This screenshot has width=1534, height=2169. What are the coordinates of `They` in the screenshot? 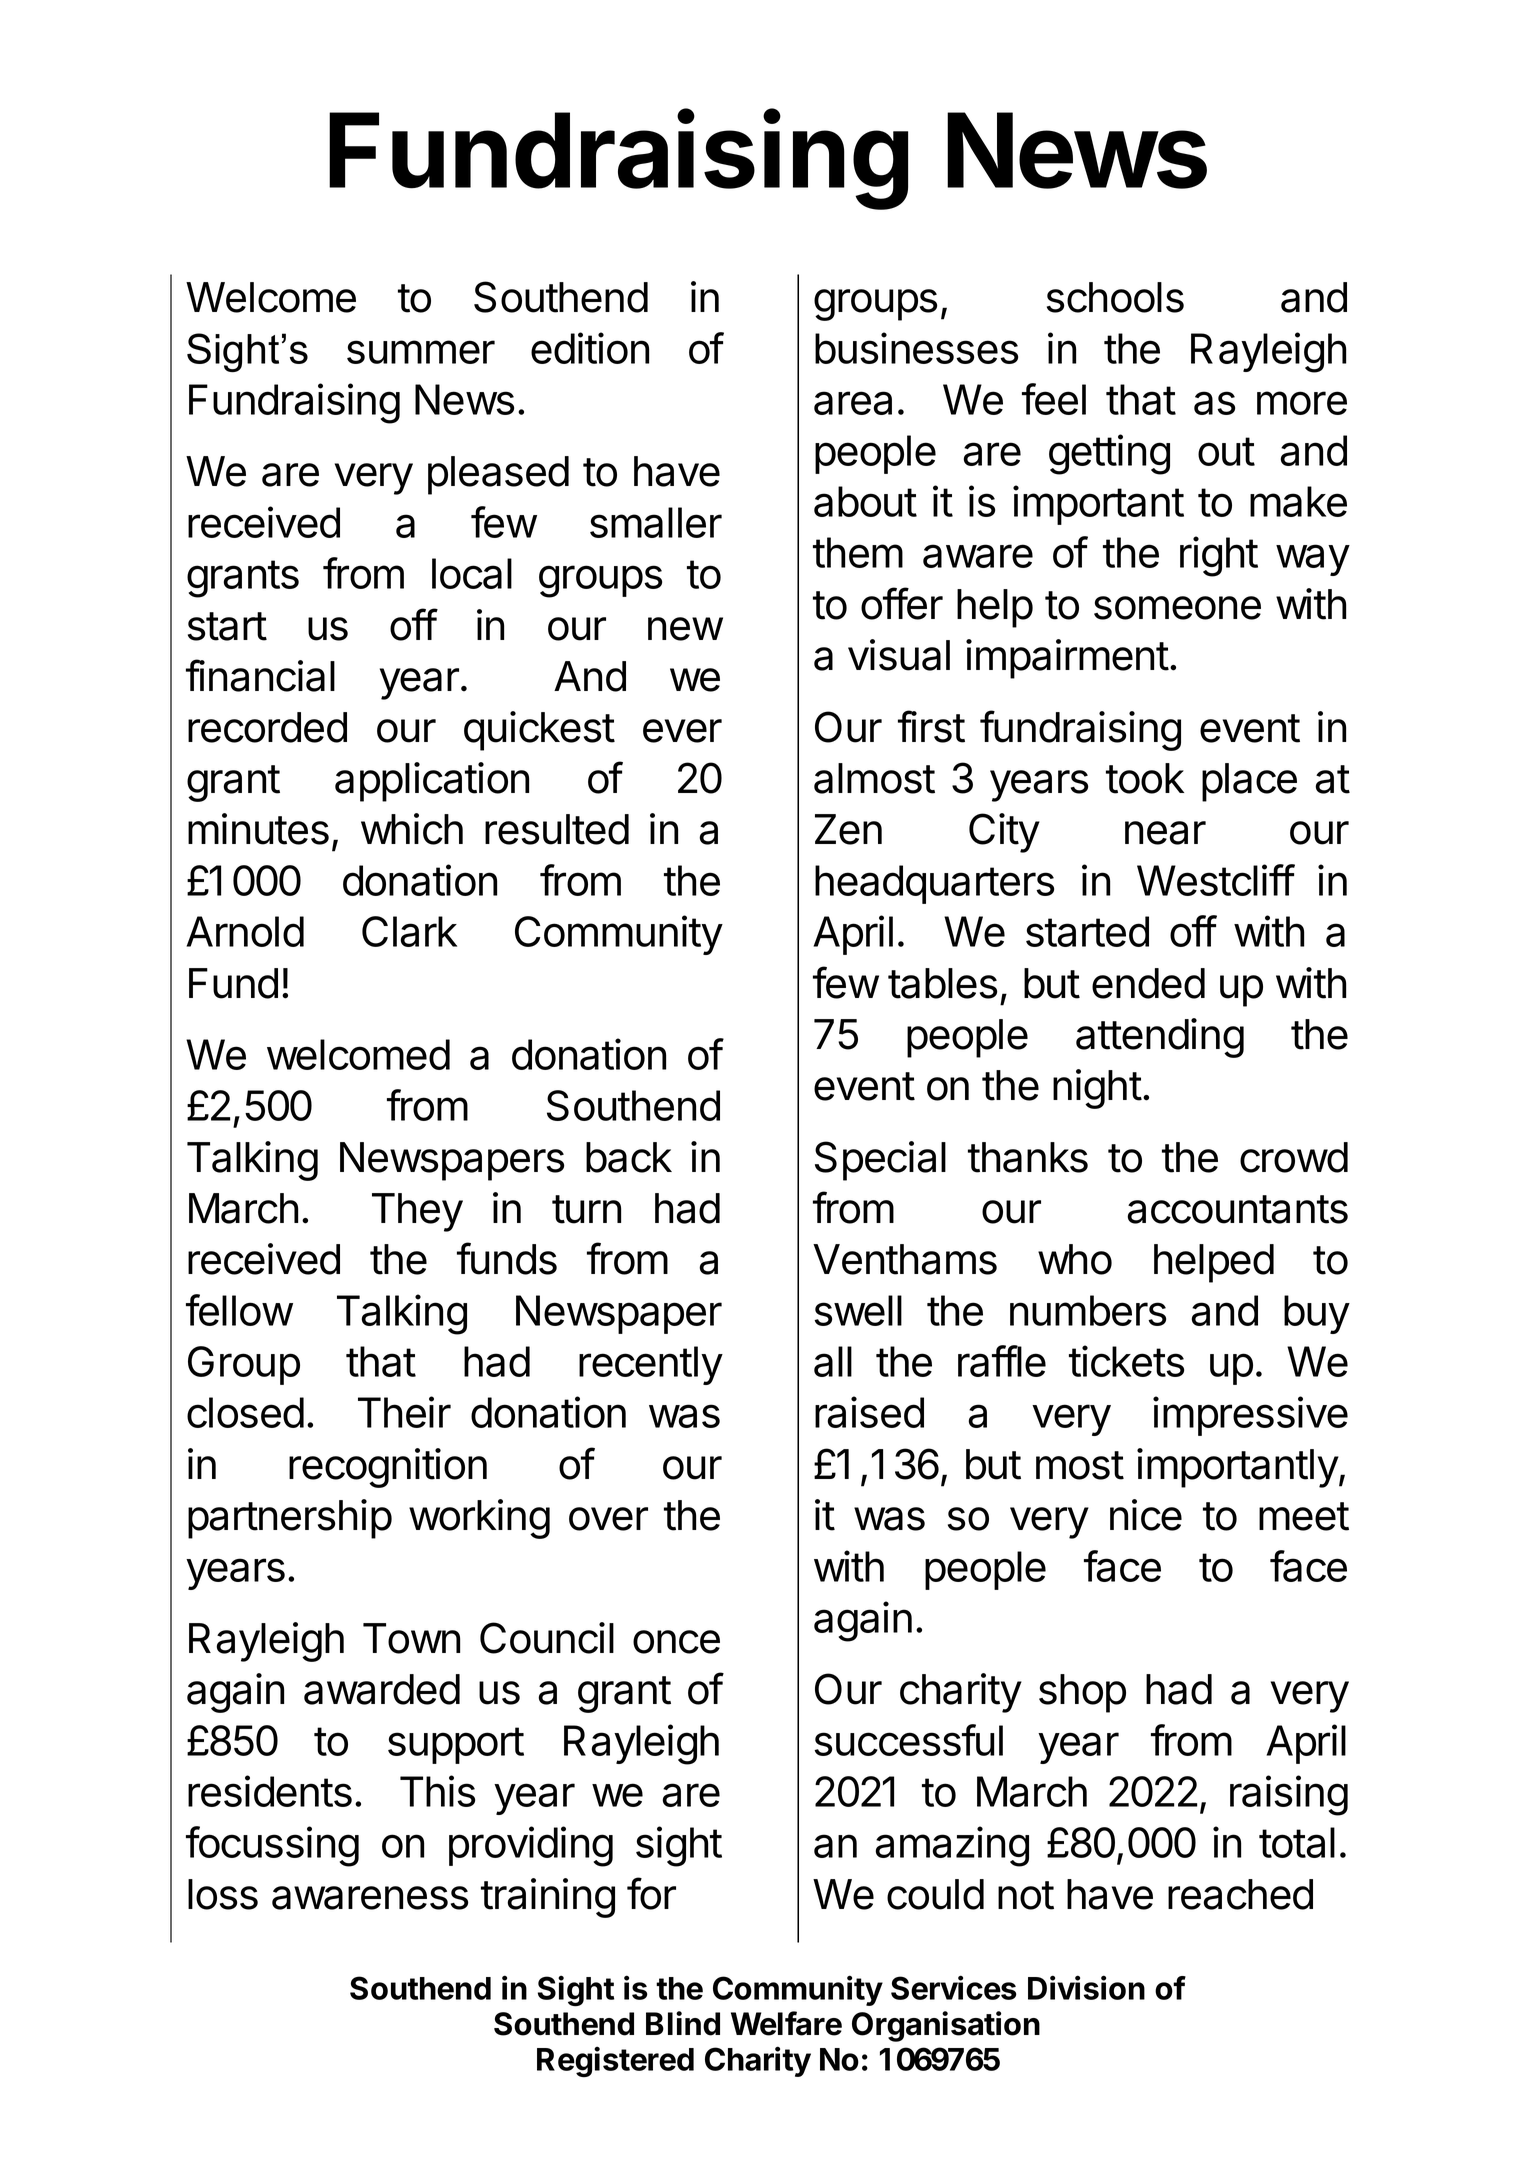 It's located at (417, 1212).
